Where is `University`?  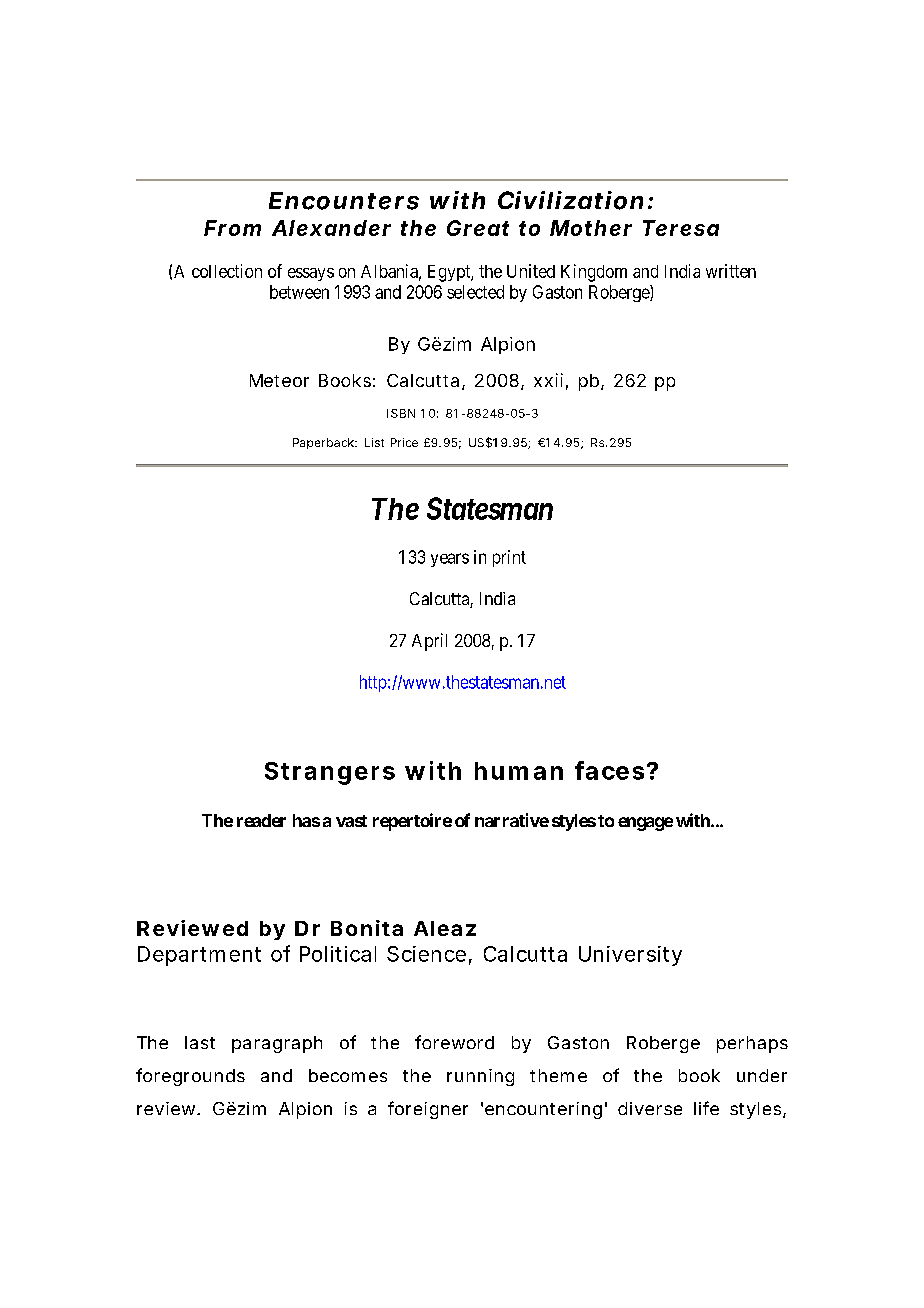 University is located at coordinates (630, 956).
